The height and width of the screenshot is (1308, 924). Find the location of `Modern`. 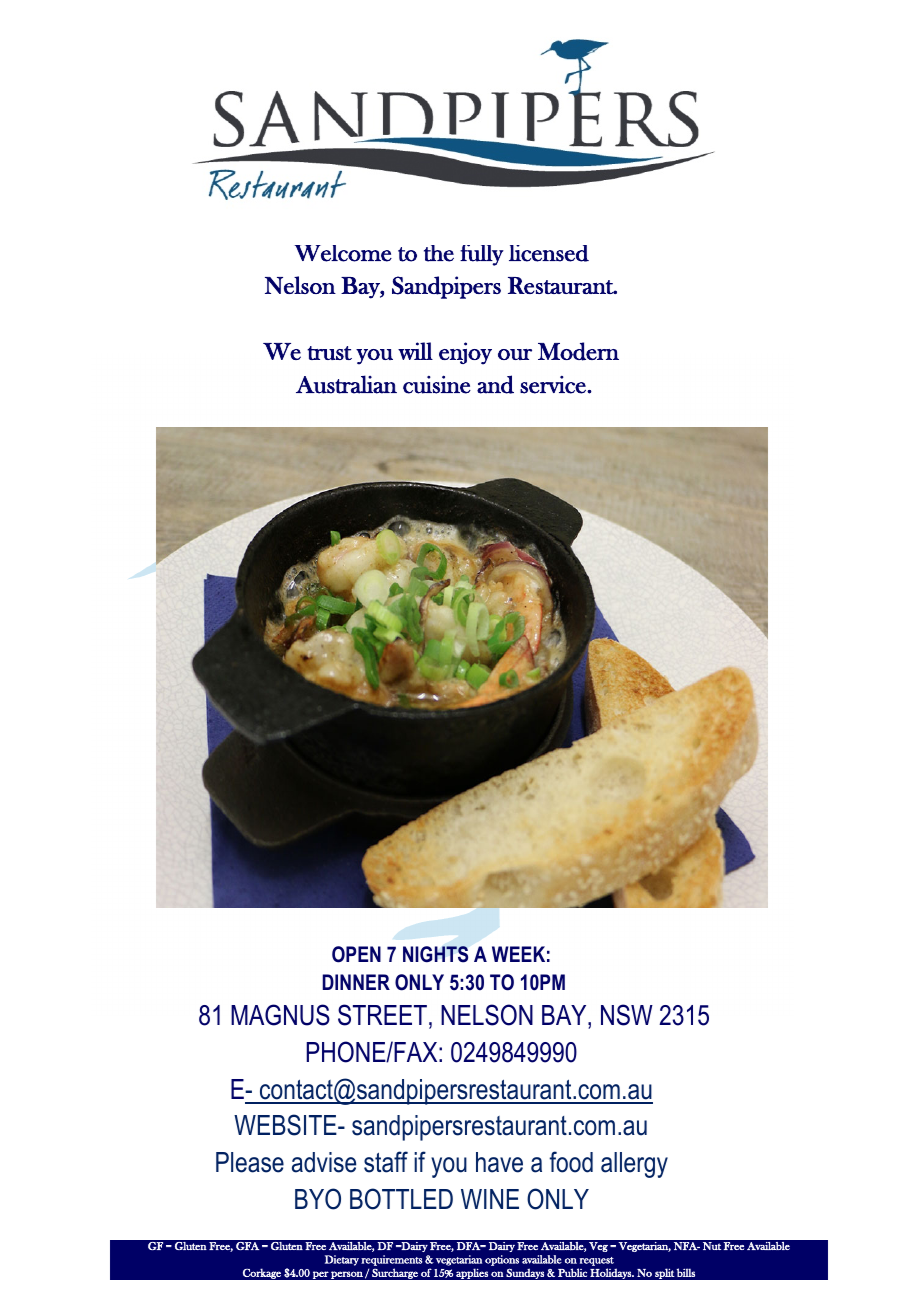

Modern is located at coordinates (578, 351).
